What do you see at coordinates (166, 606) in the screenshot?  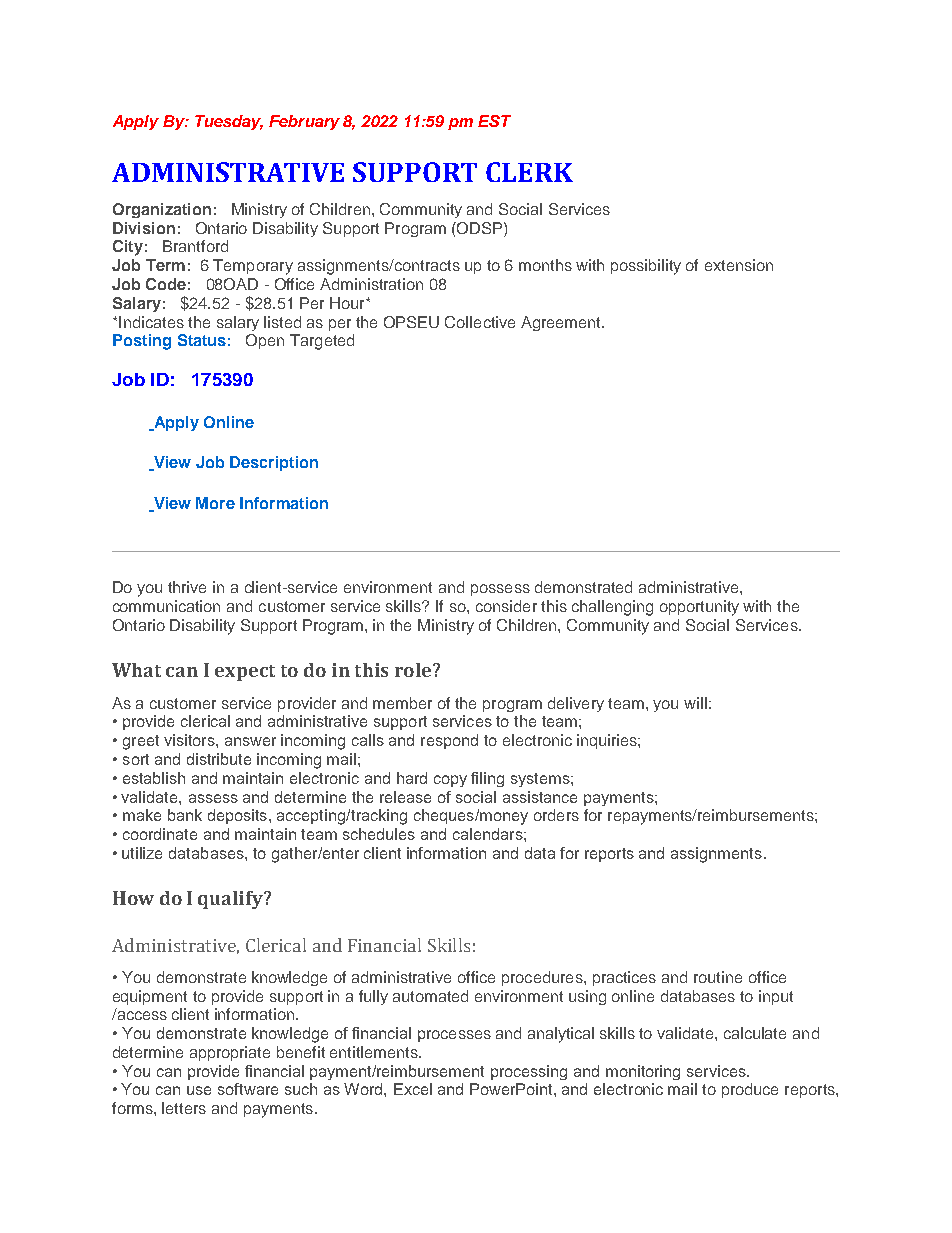 I see `communication` at bounding box center [166, 606].
